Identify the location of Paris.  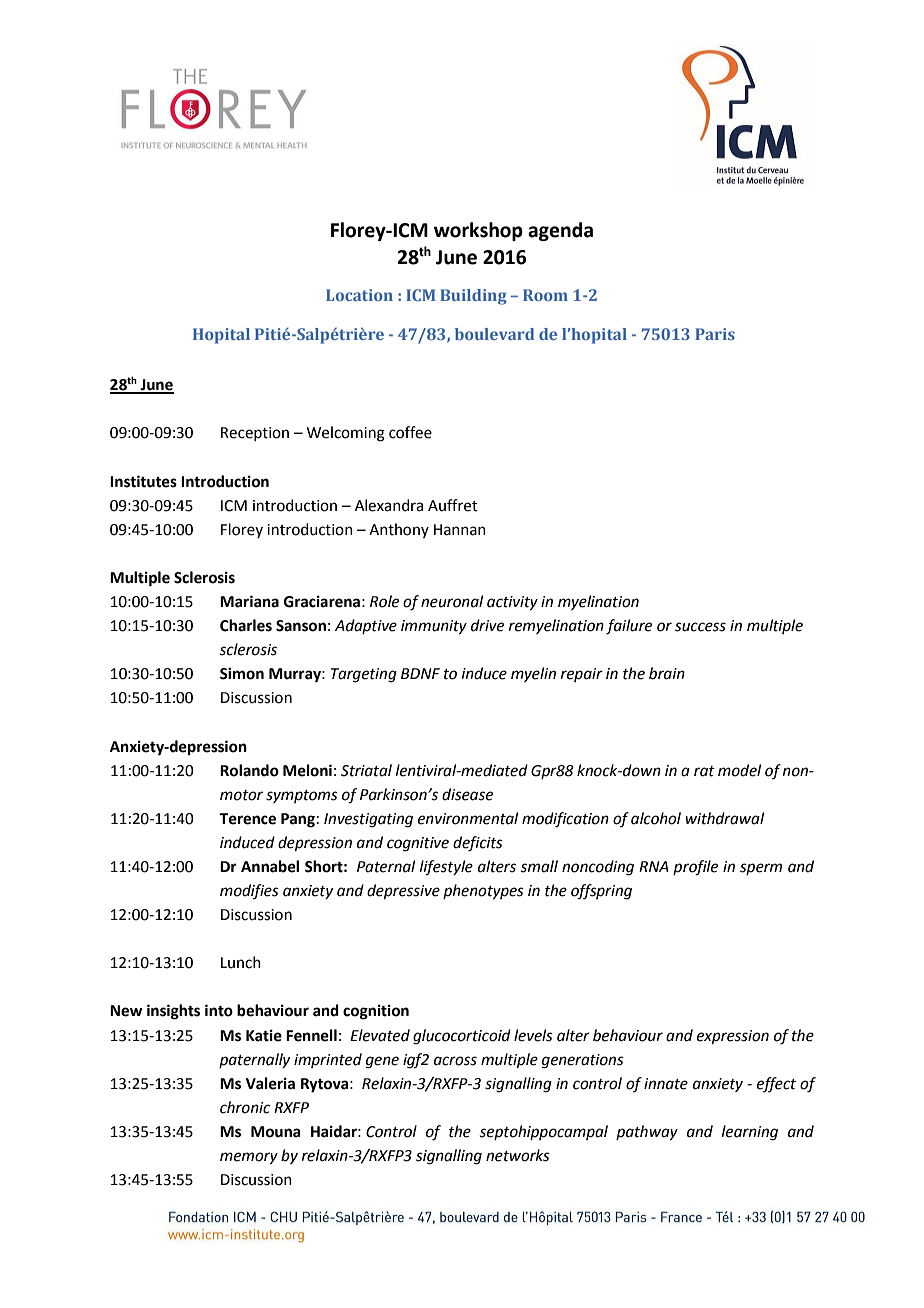
(715, 334).
